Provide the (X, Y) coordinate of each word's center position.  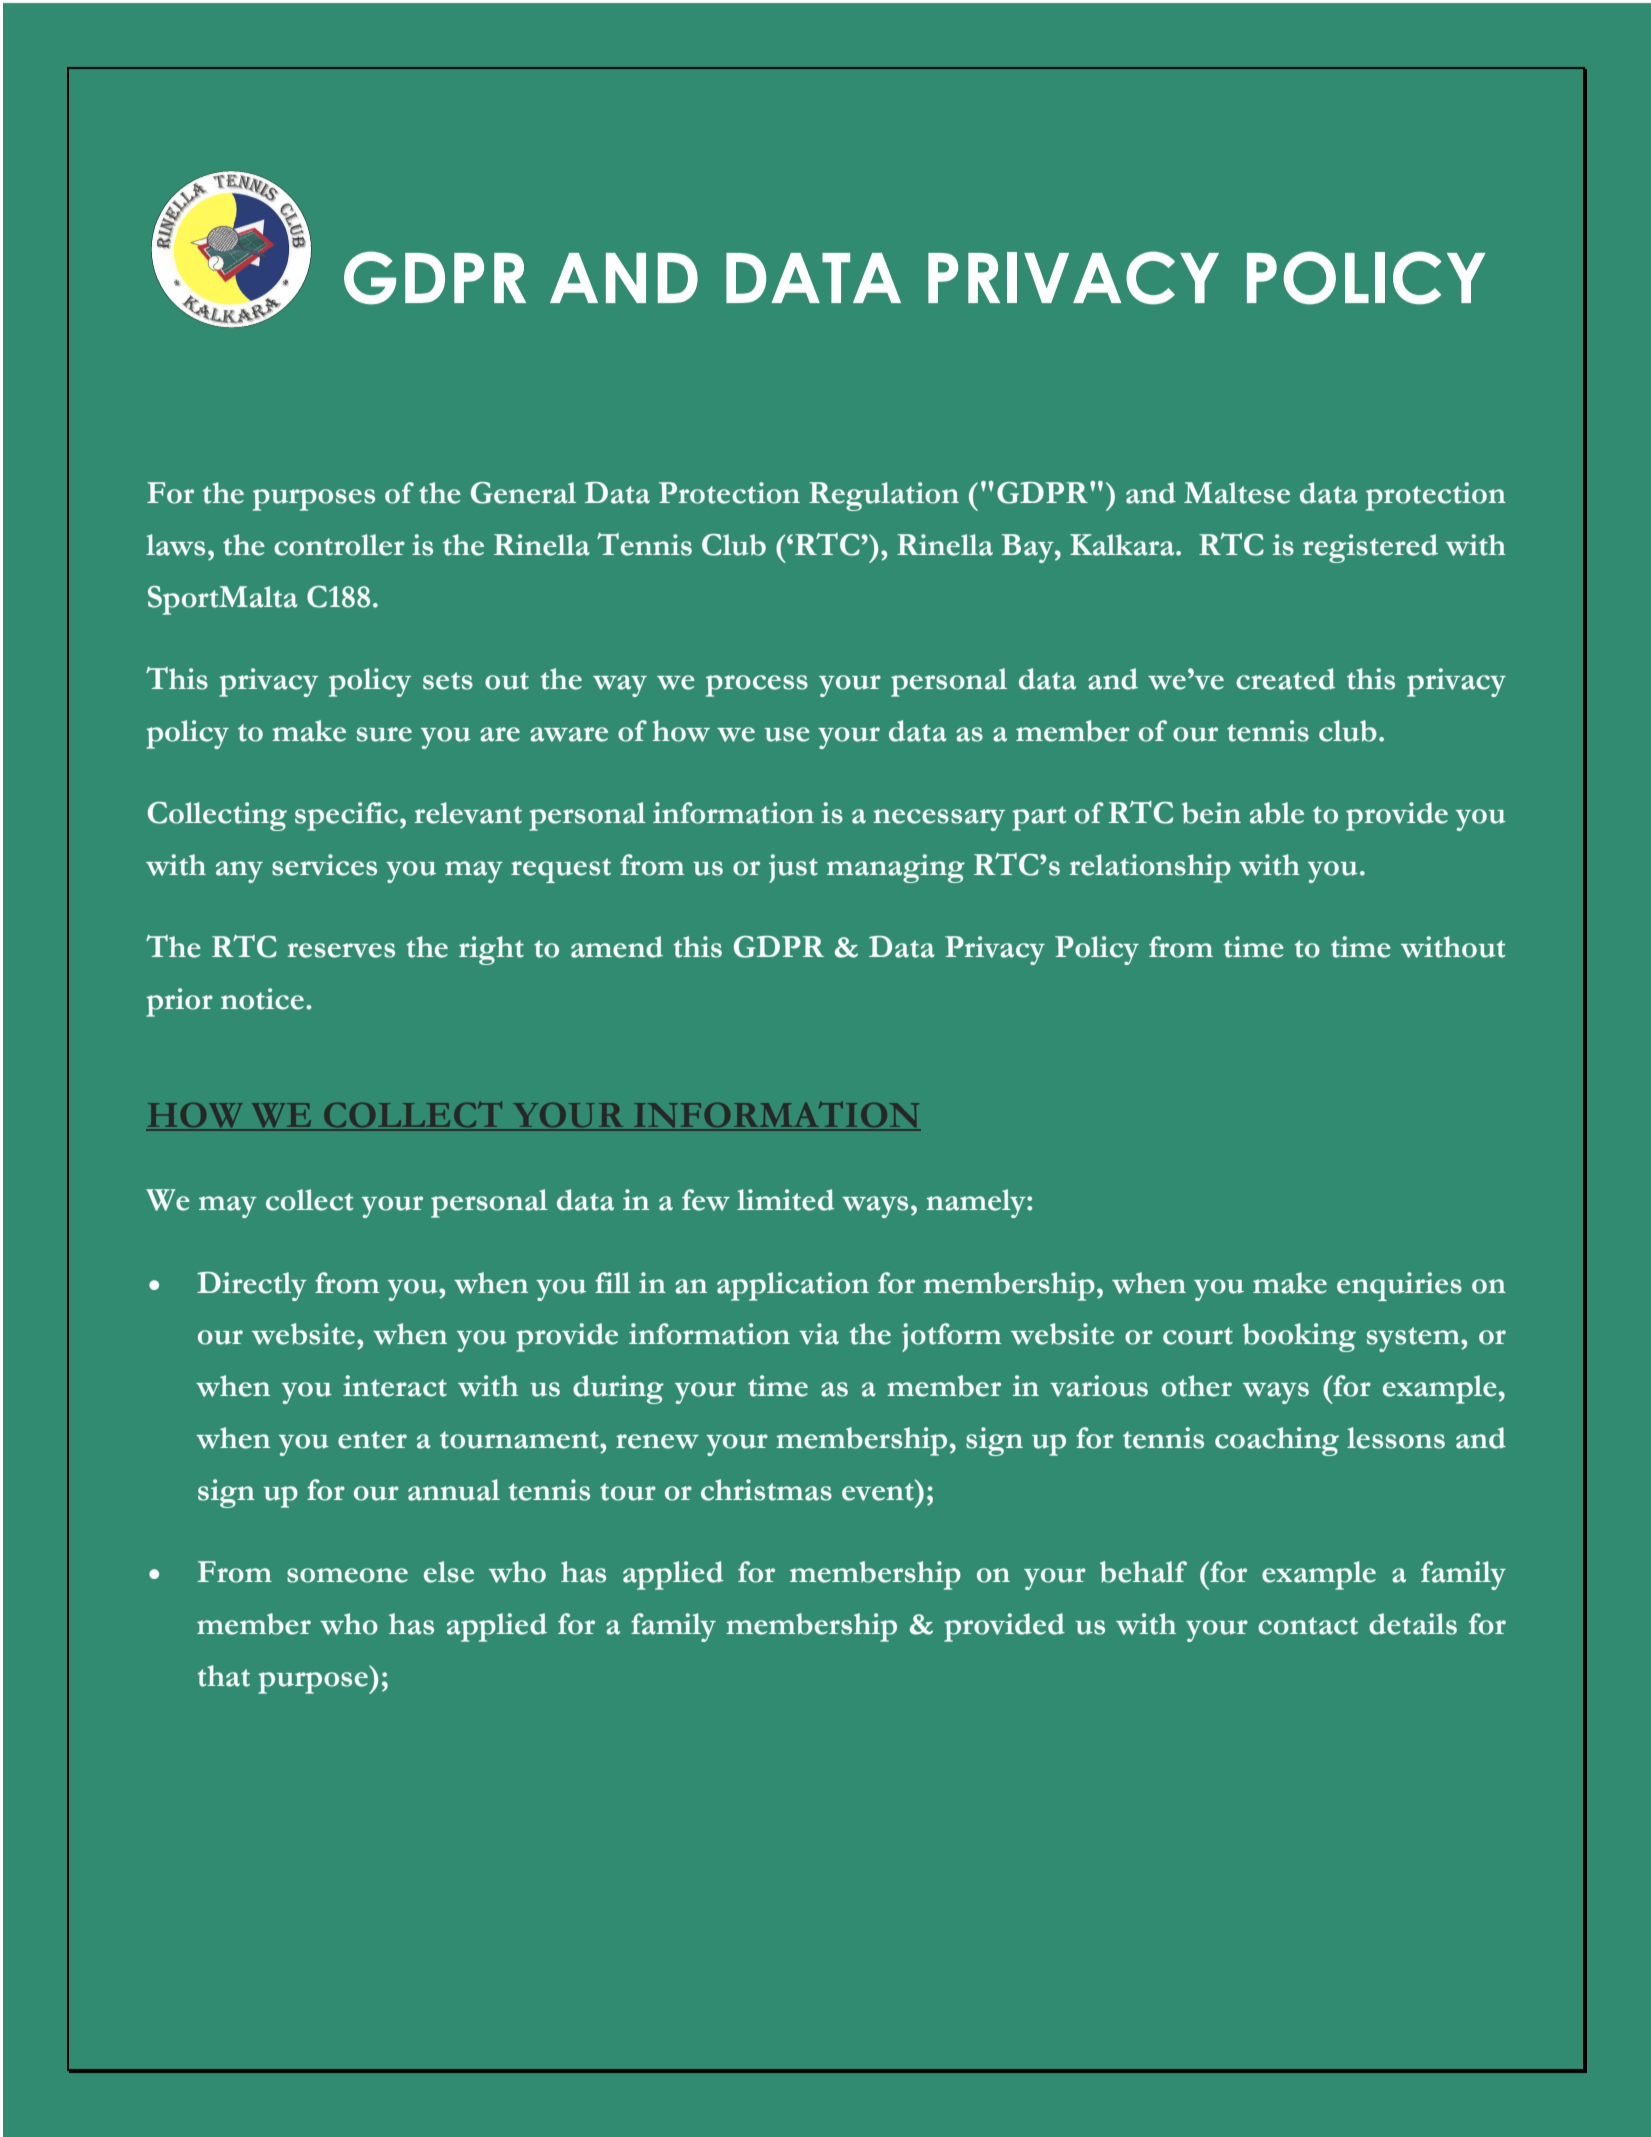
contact (1308, 1626)
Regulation (884, 496)
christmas (766, 1490)
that (223, 1676)
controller (339, 545)
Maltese (1237, 493)
